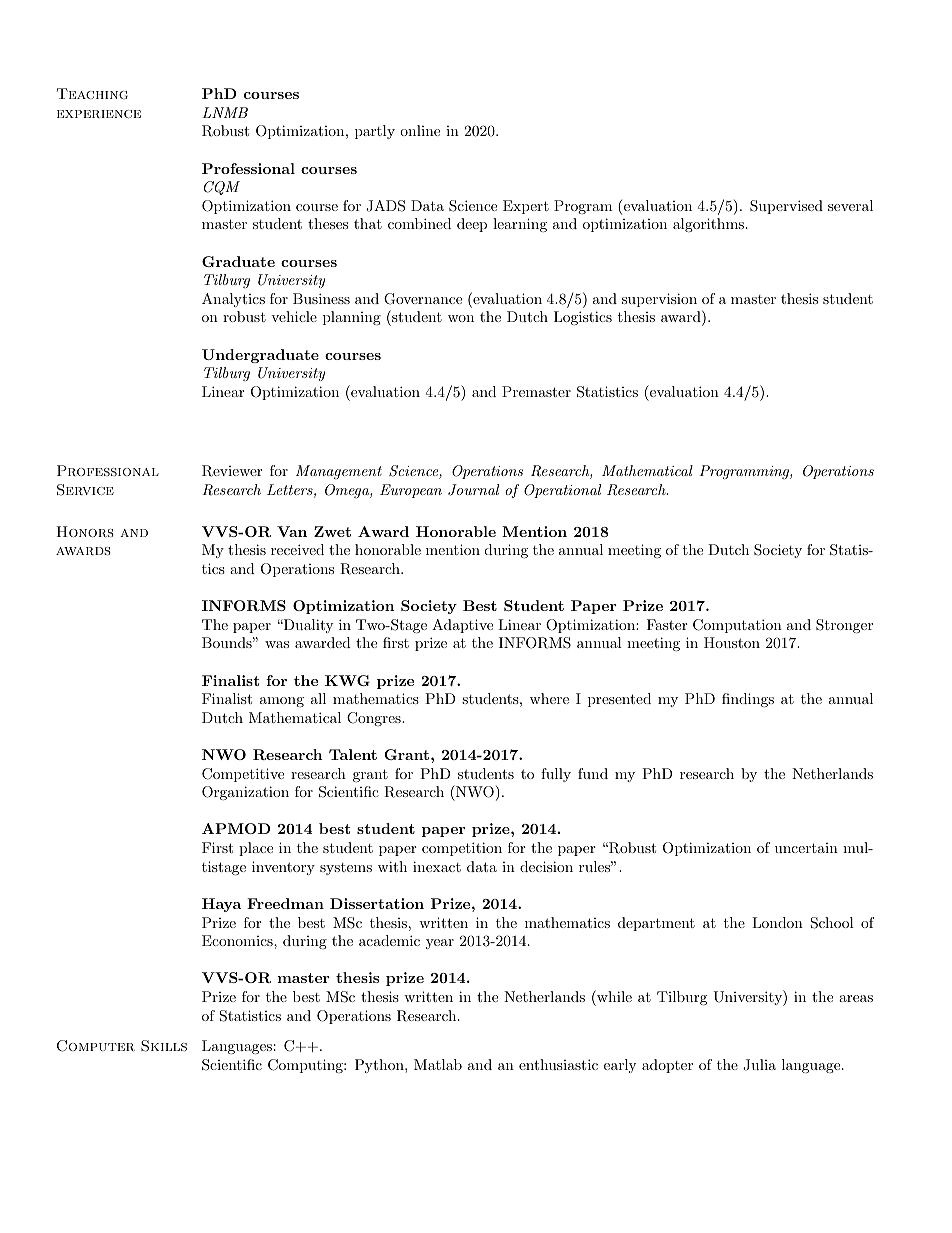  Describe the element at coordinates (473, 490) in the document. I see `Journal` at that location.
